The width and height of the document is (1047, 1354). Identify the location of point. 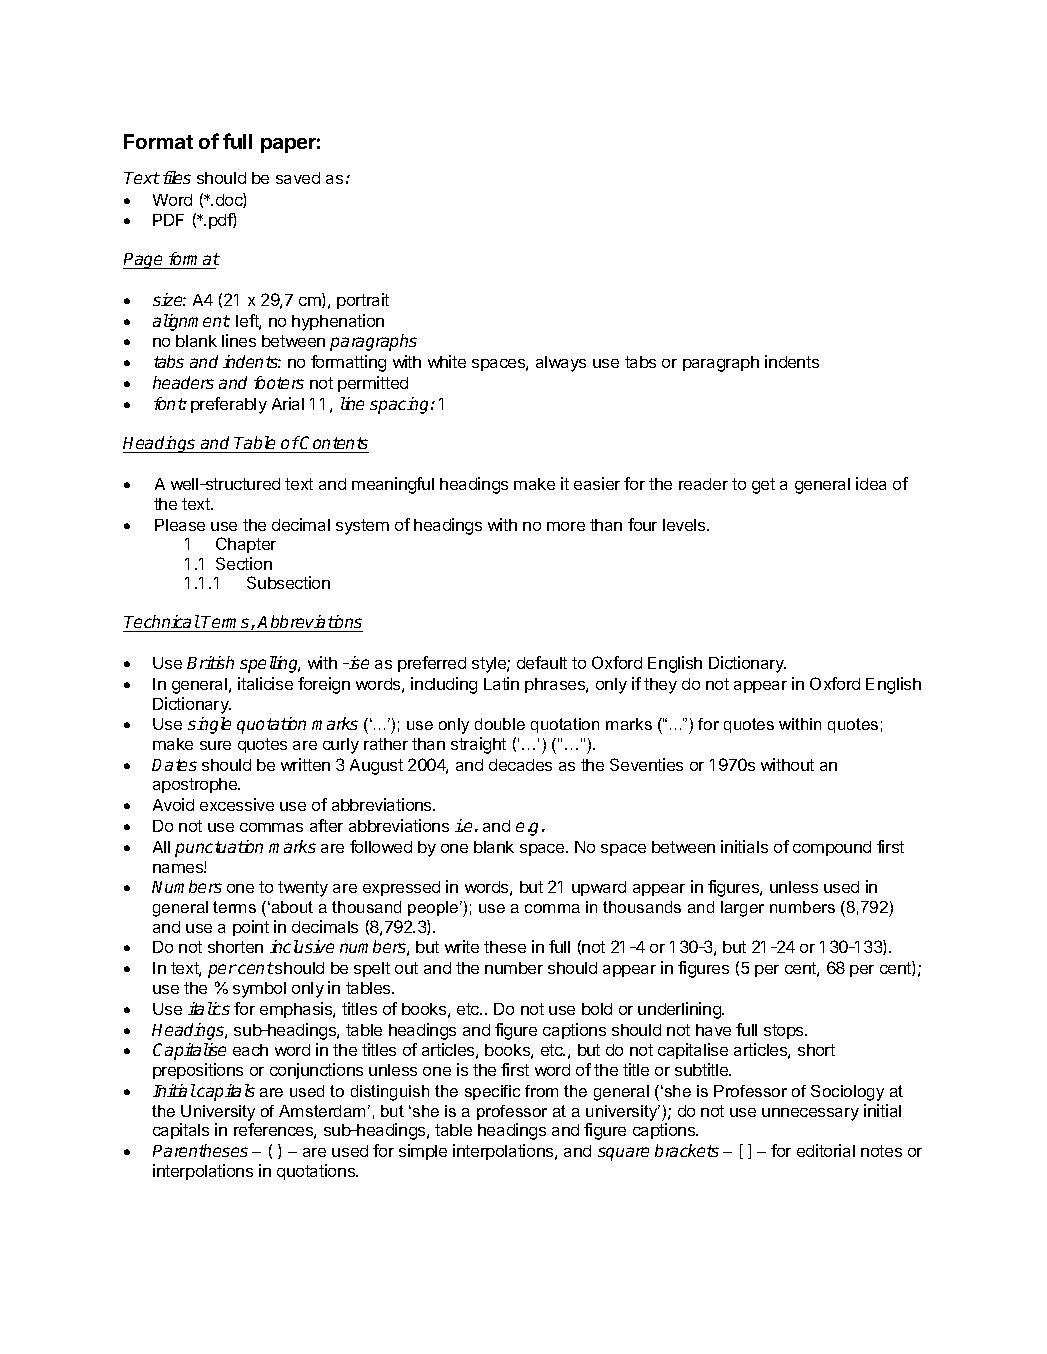
(251, 928).
